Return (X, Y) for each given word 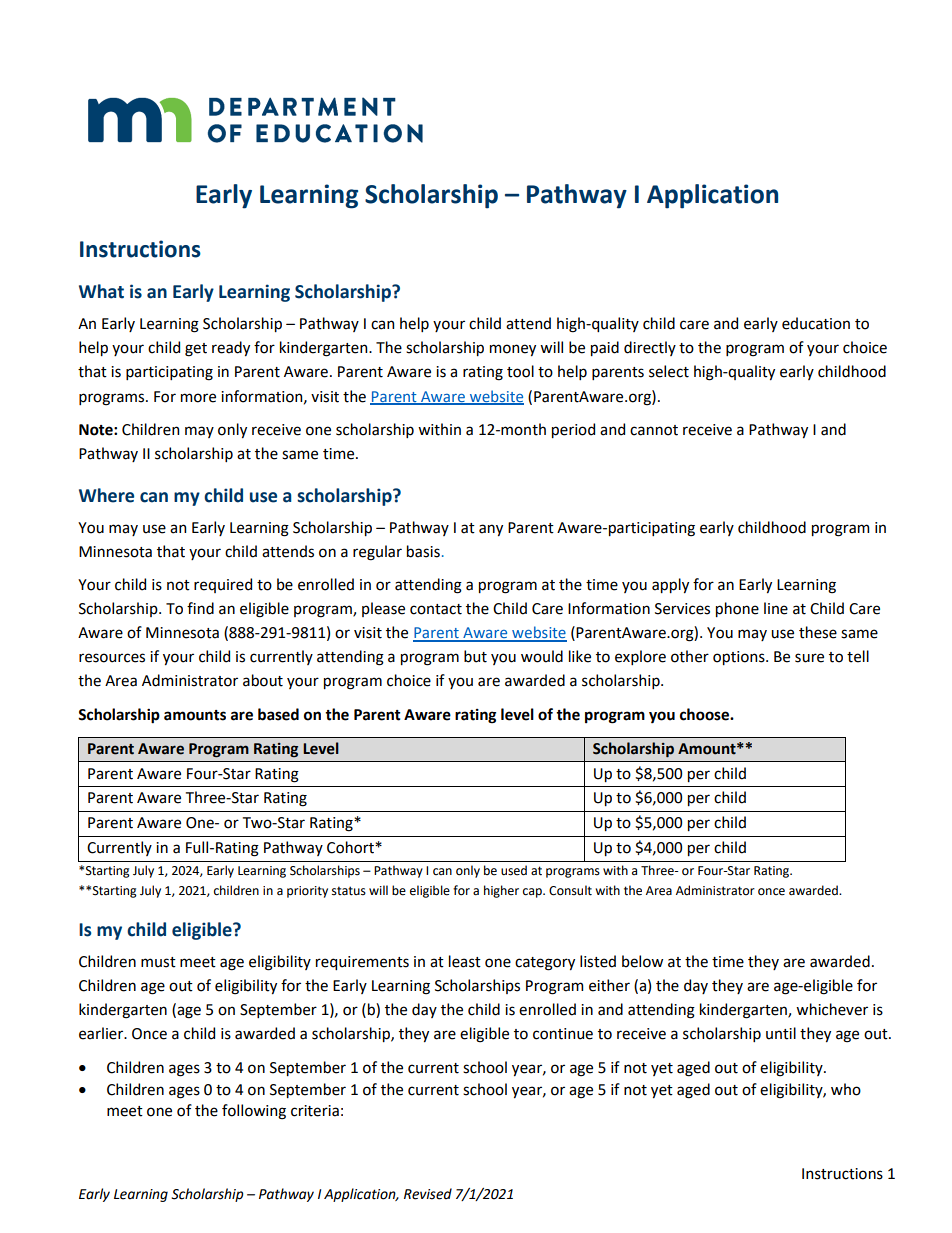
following (254, 1112)
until (781, 1033)
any (491, 530)
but (475, 656)
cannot (654, 430)
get (196, 350)
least (465, 961)
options (740, 658)
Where (106, 495)
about (263, 680)
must (158, 962)
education (816, 323)
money (513, 350)
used (514, 870)
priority (307, 892)
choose (705, 714)
